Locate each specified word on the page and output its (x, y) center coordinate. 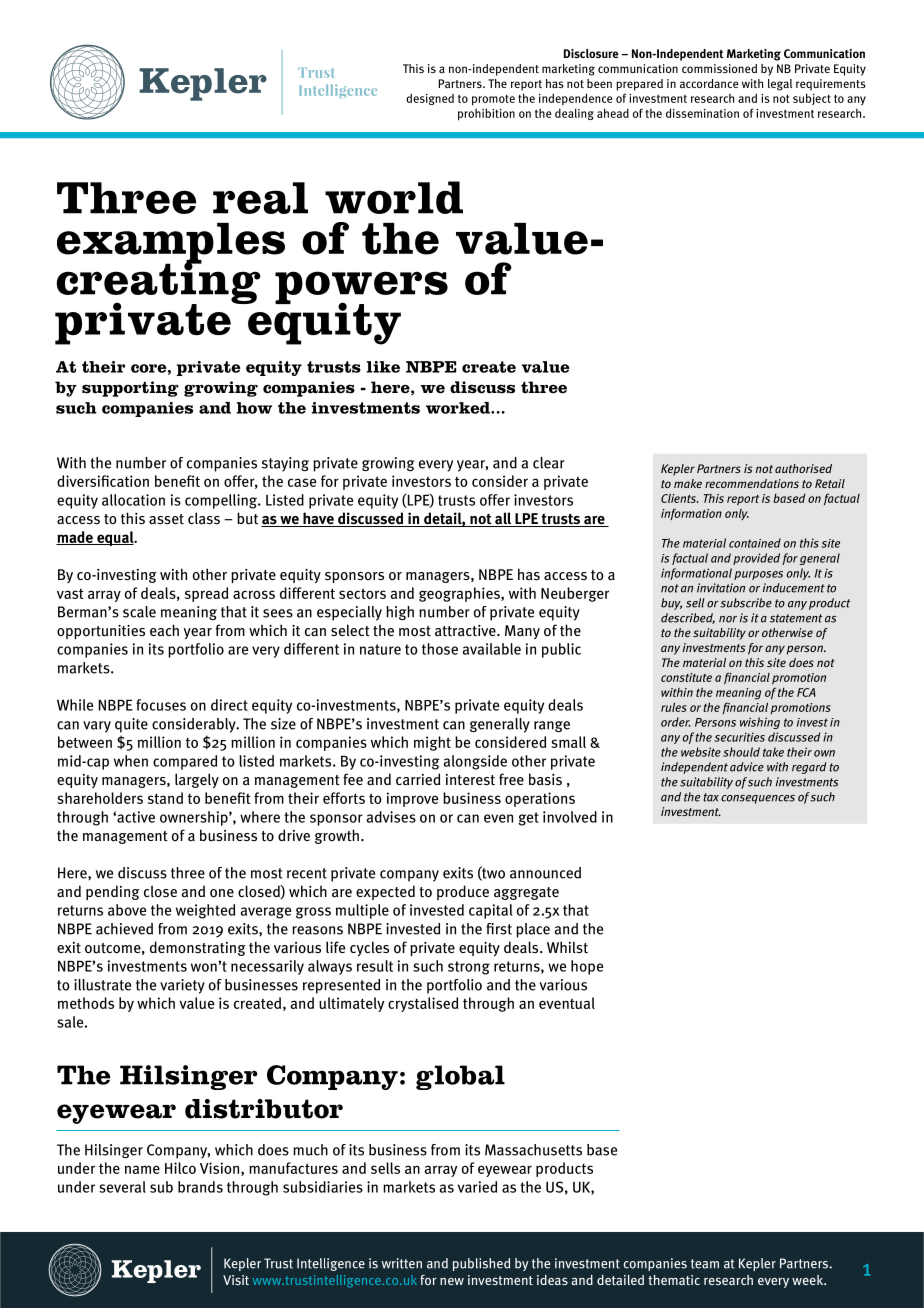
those (440, 649)
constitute (686, 677)
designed (430, 99)
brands (200, 1187)
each (164, 630)
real (260, 198)
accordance (709, 83)
